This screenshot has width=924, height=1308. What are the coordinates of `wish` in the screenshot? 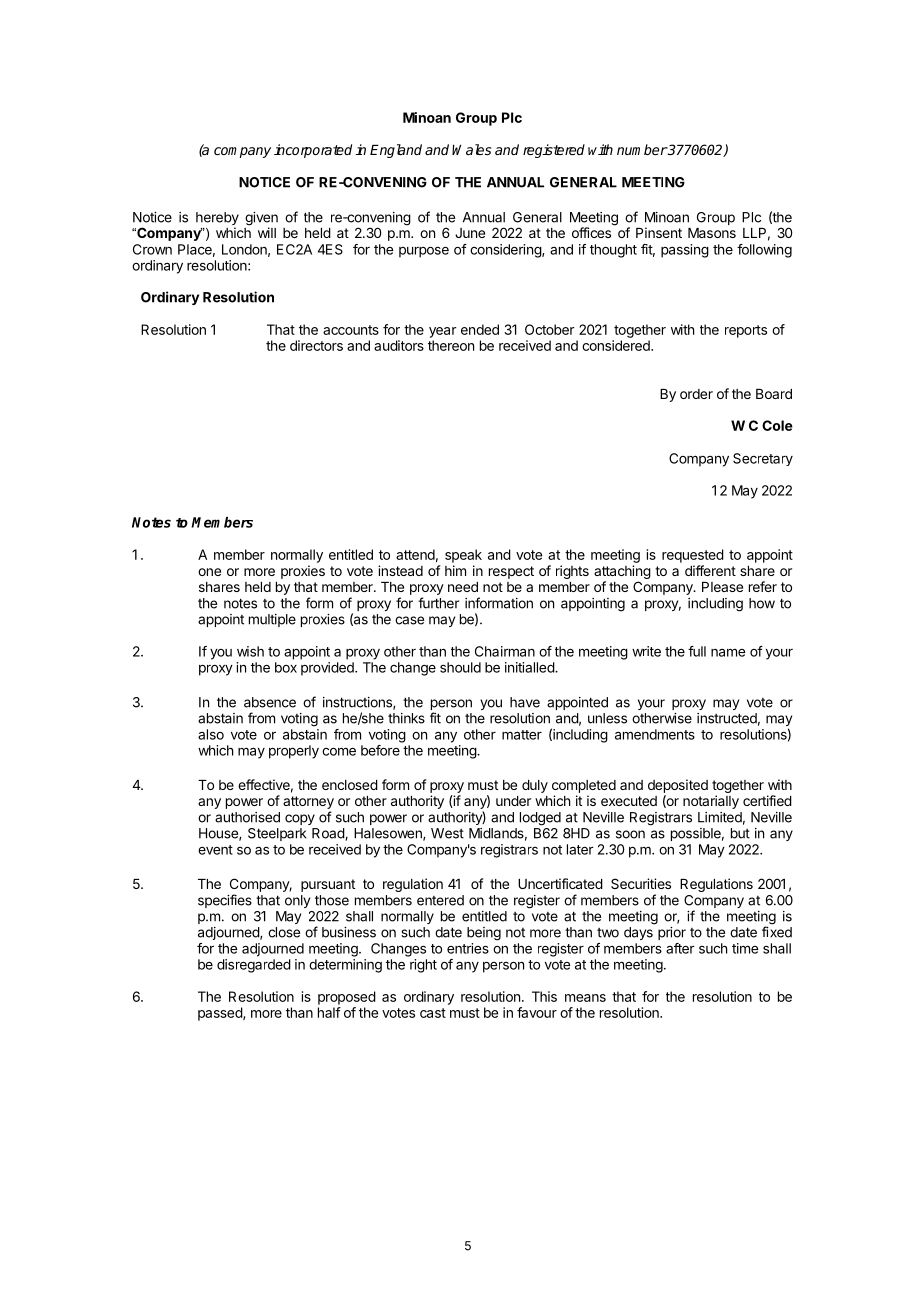 It's located at (250, 651).
